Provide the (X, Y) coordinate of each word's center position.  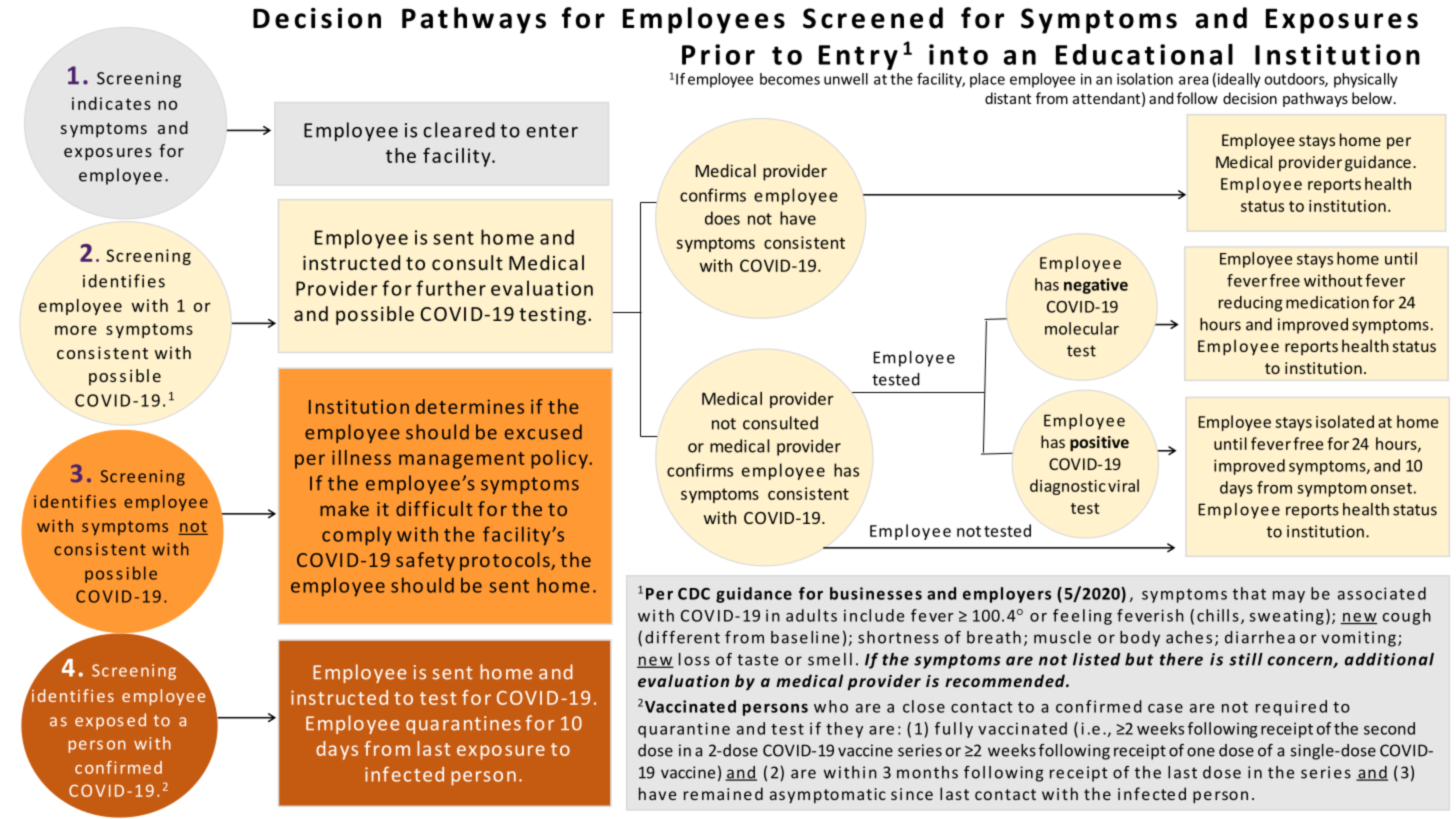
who (831, 706)
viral (1123, 485)
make (344, 508)
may (1289, 597)
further (451, 288)
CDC (694, 594)
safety (425, 561)
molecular (1082, 328)
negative (1096, 286)
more (76, 330)
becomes (790, 79)
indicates (111, 103)
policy (560, 459)
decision (1250, 98)
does (722, 218)
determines (470, 406)
